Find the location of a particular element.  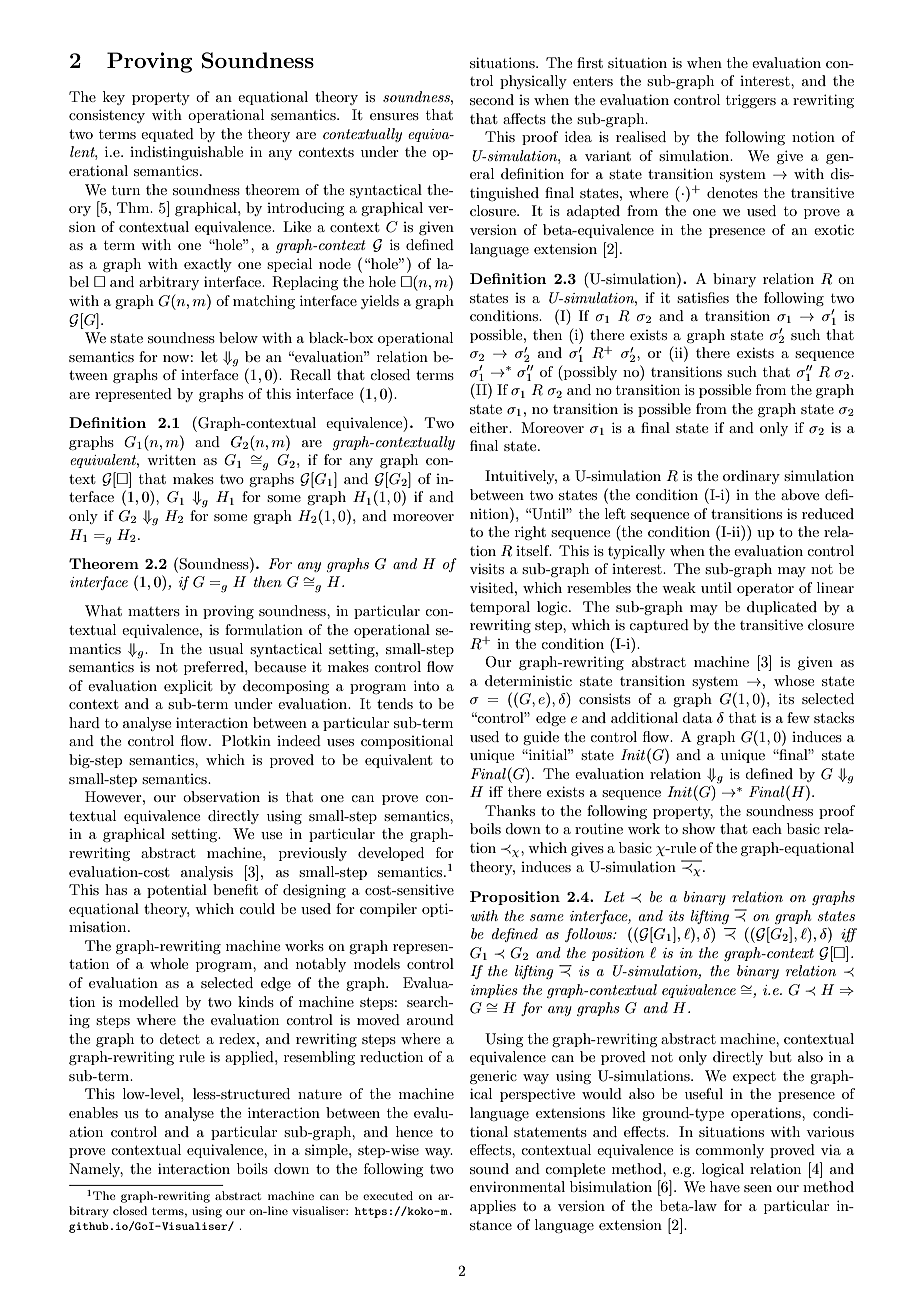

satisfies is located at coordinates (703, 297).
